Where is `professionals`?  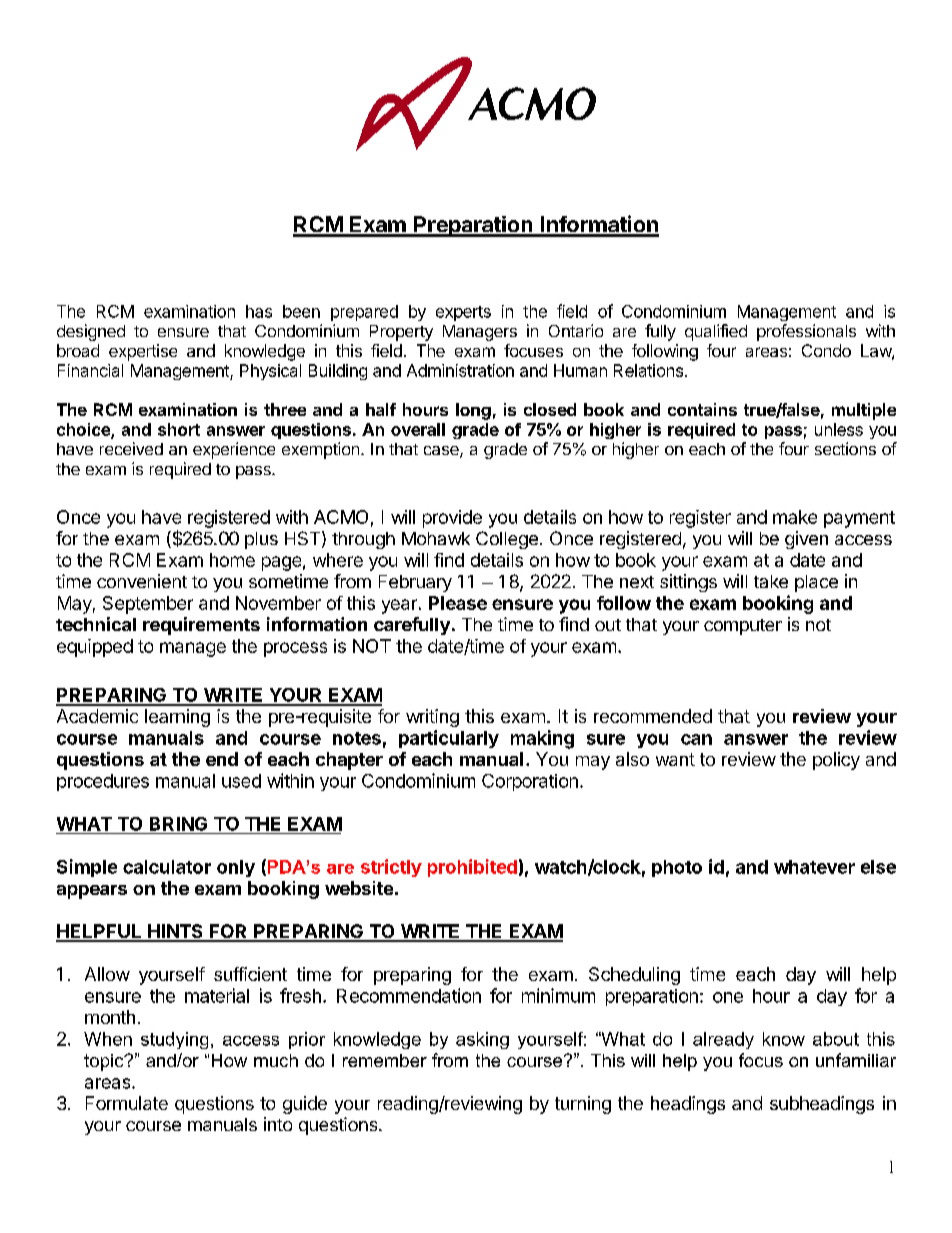 professionals is located at coordinates (806, 332).
